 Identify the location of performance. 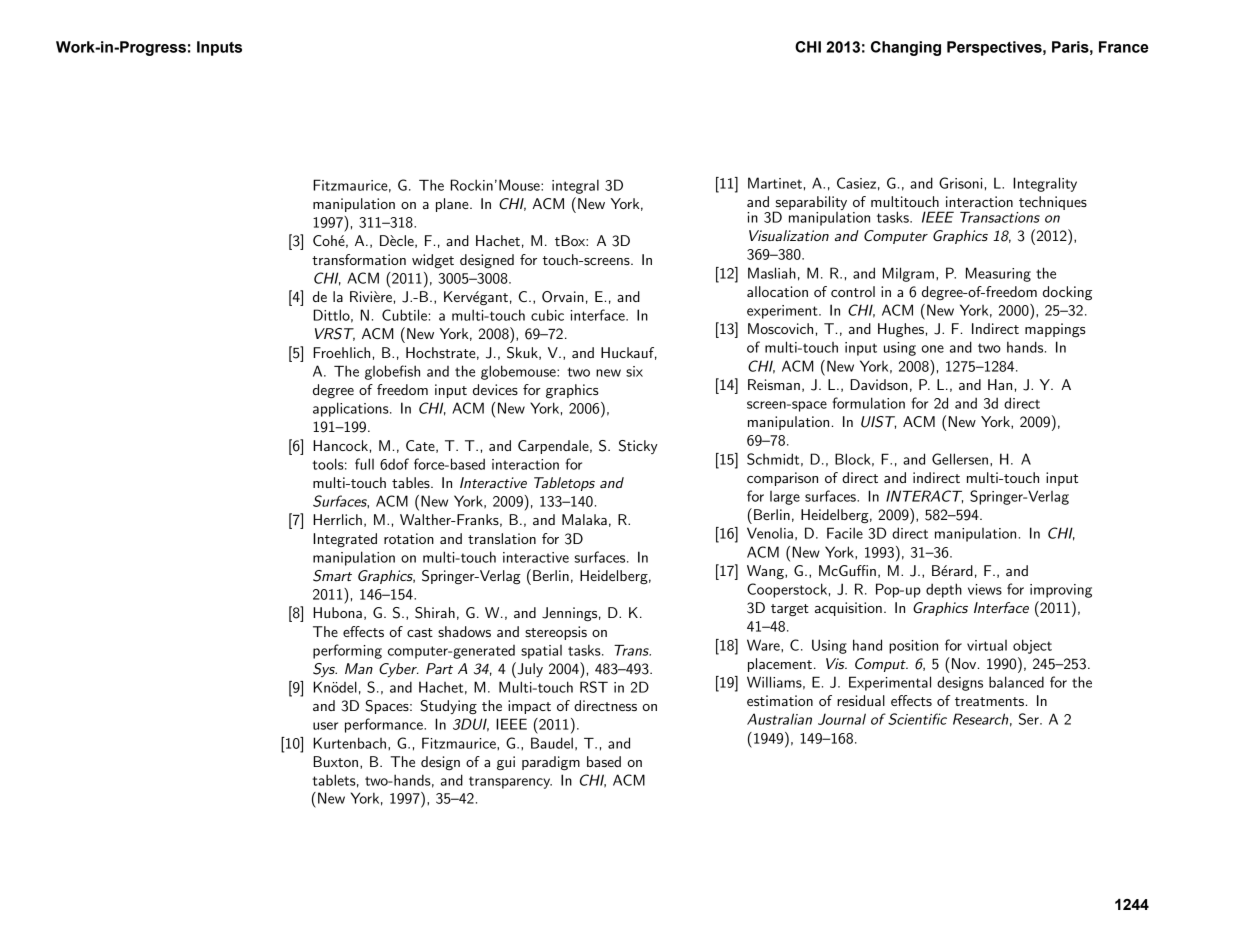
(385, 725).
